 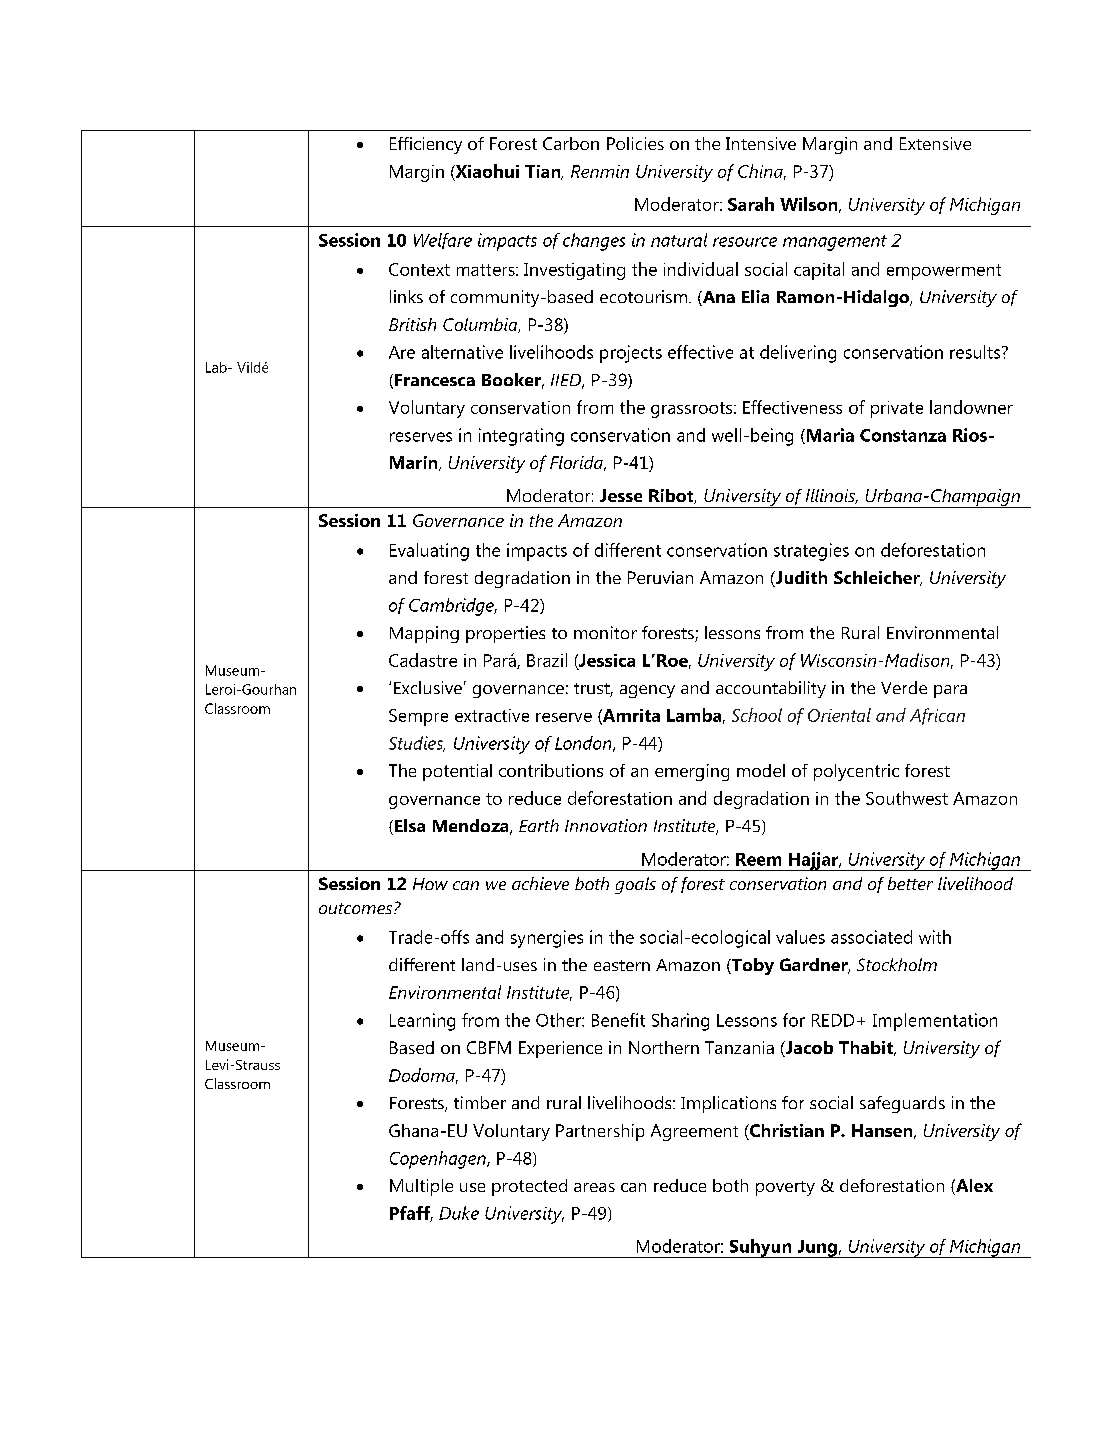 I want to click on Verde, so click(x=904, y=687).
